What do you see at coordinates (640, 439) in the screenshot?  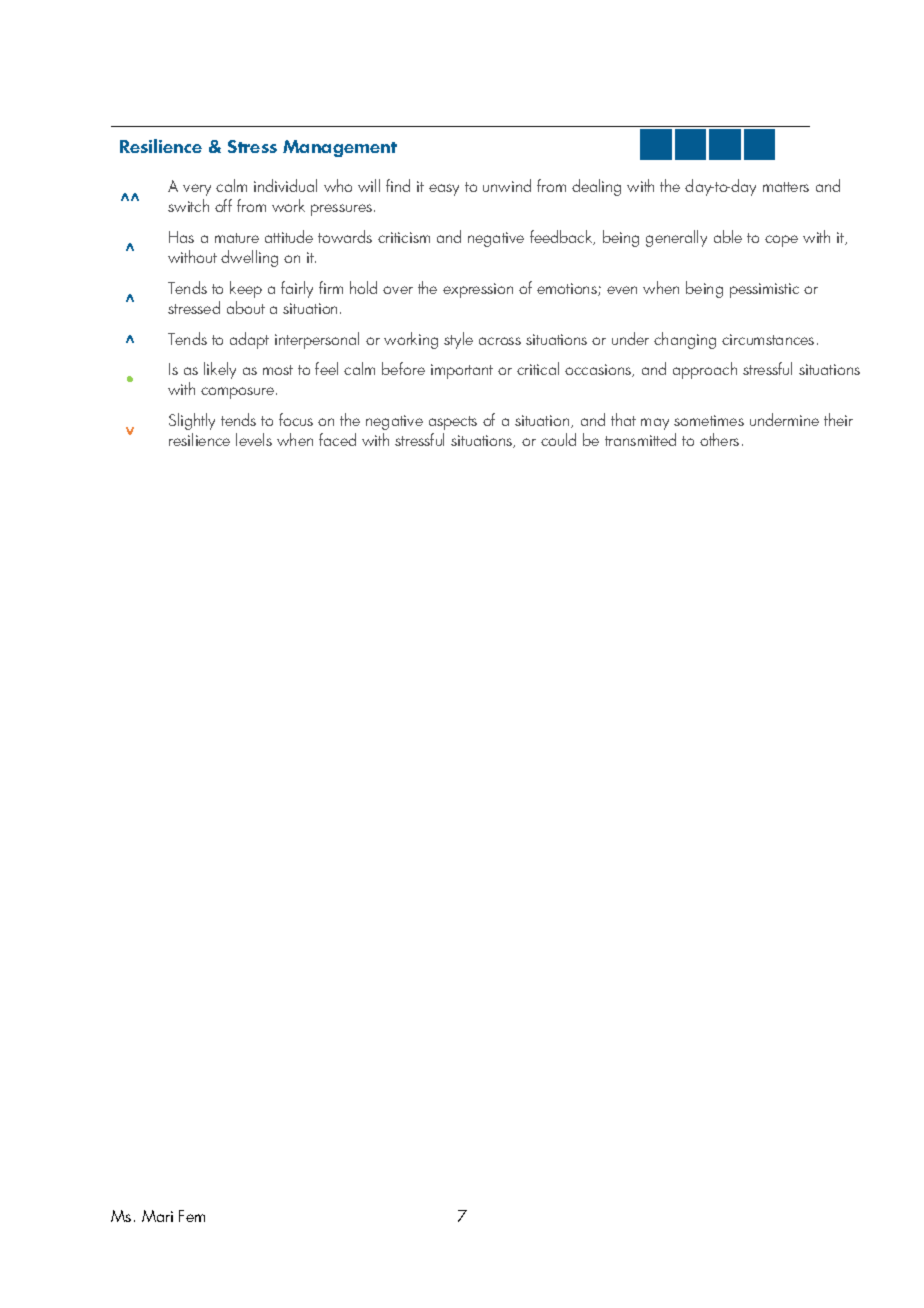 I see `transmitted` at bounding box center [640, 439].
